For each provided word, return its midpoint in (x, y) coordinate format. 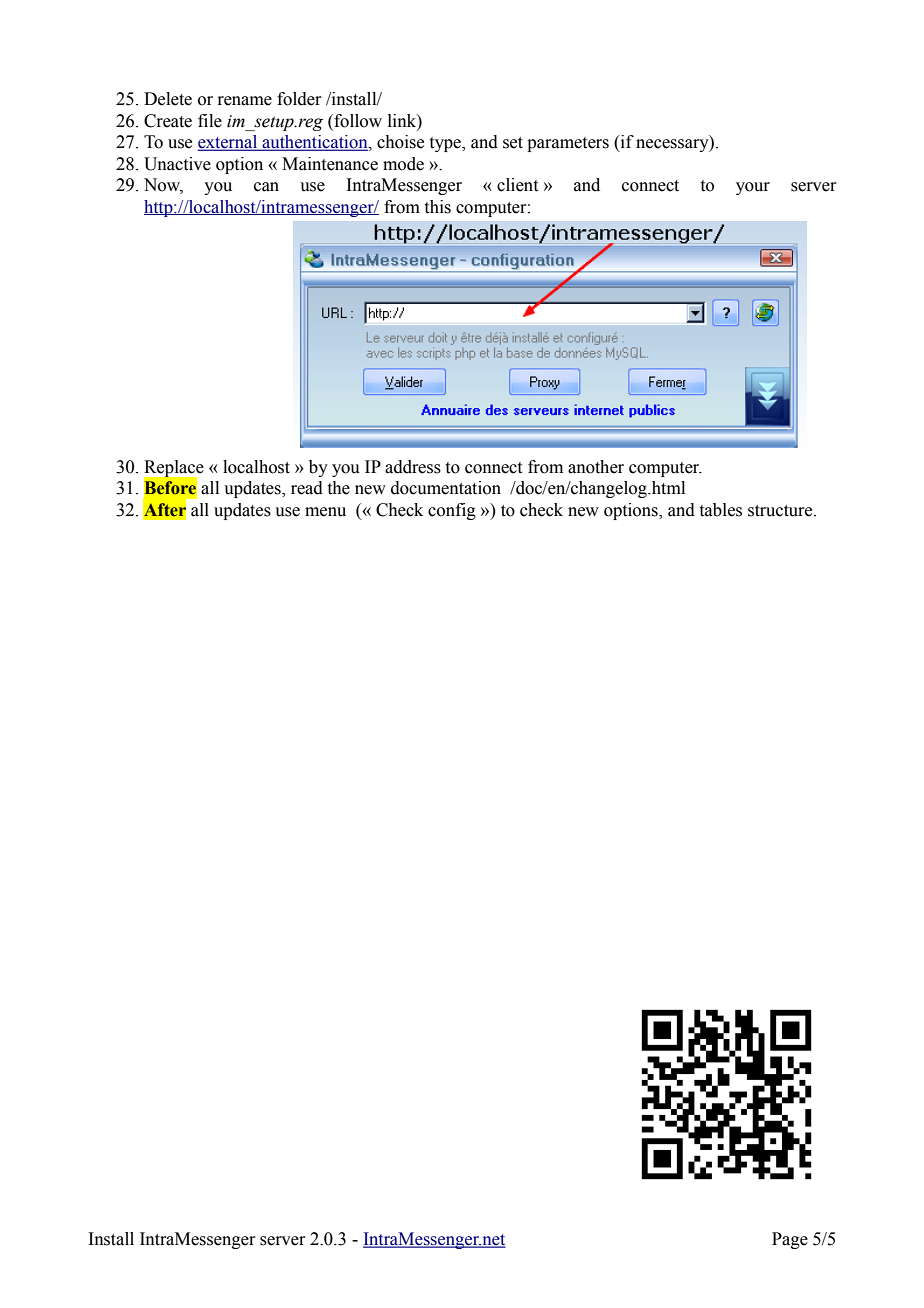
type (446, 144)
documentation (446, 488)
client (517, 185)
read (307, 488)
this (438, 207)
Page (790, 1240)
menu (325, 512)
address (413, 467)
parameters (568, 144)
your (753, 188)
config (452, 511)
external (228, 143)
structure (781, 511)
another (596, 467)
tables (721, 510)
